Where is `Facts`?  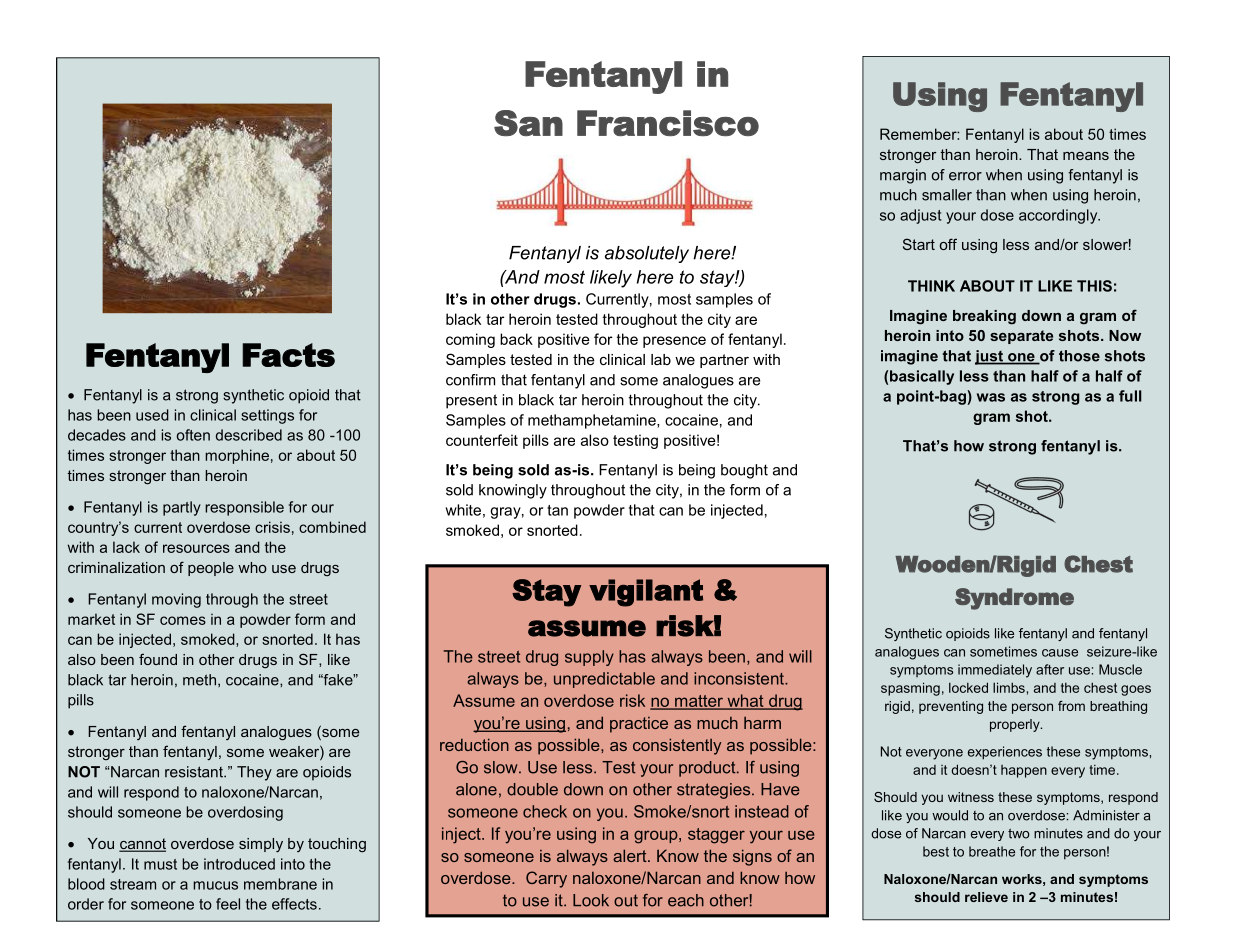 Facts is located at coordinates (288, 355).
